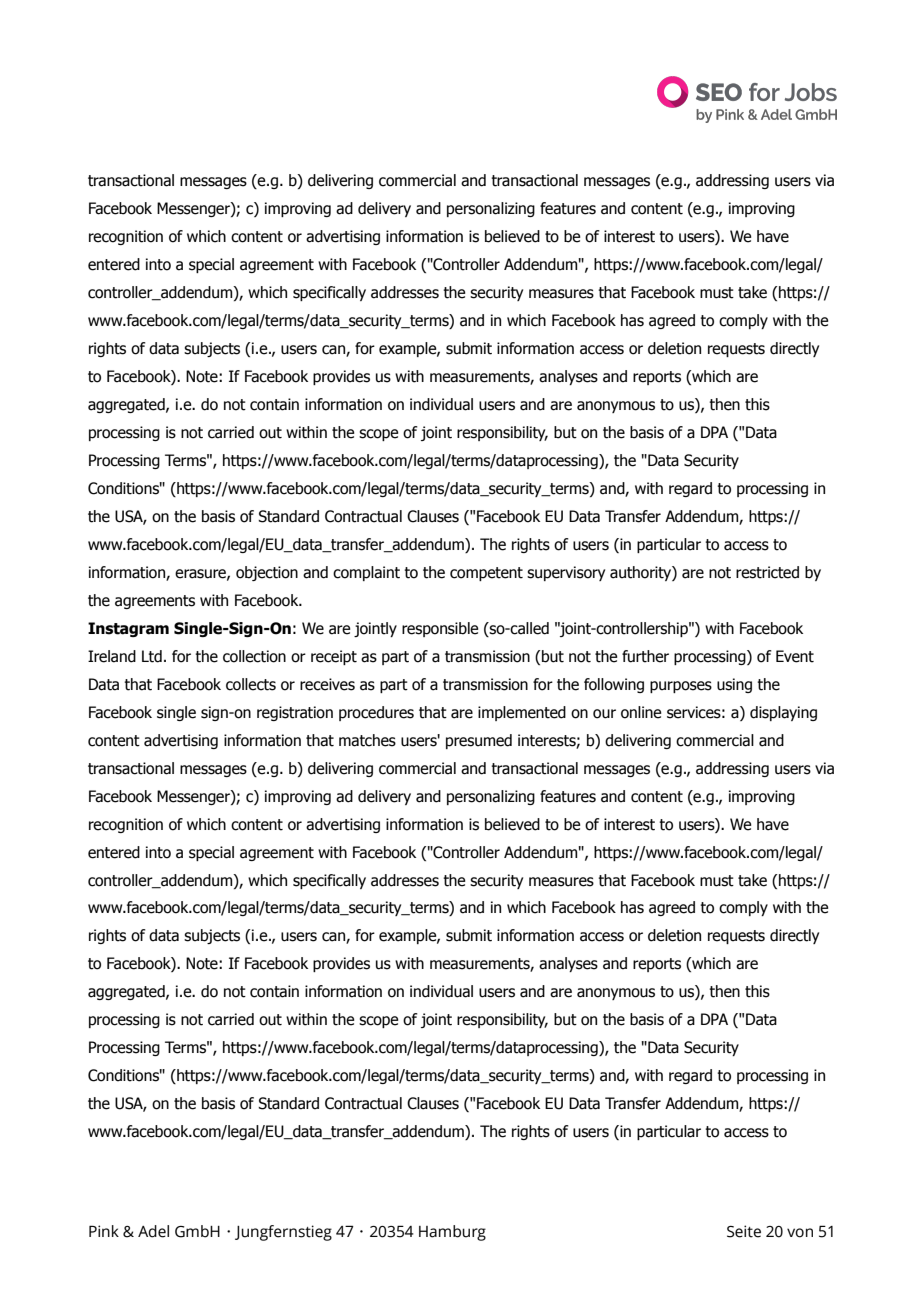 The width and height of the screenshot is (924, 1308). I want to click on displaying, so click(783, 713).
